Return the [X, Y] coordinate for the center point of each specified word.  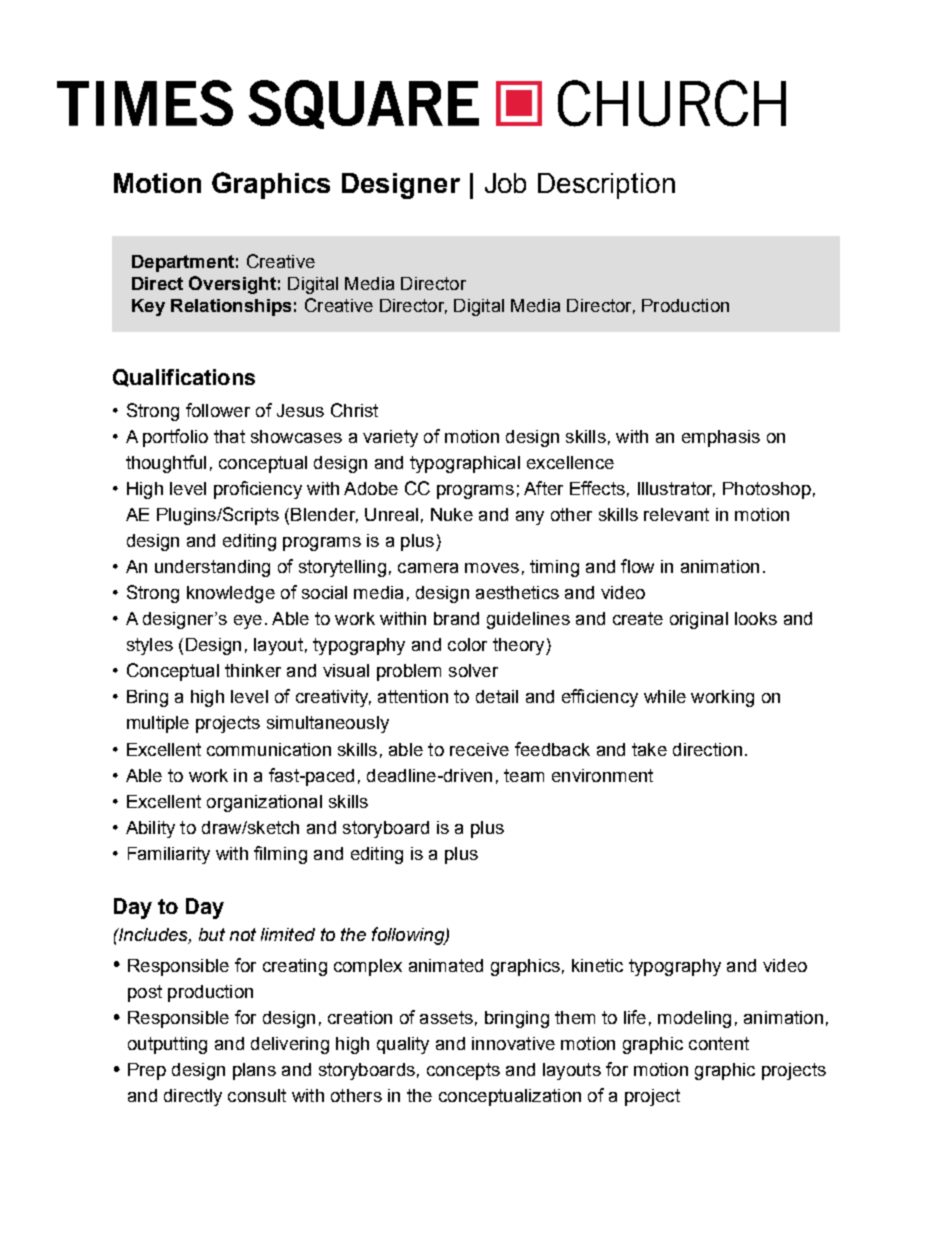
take [649, 749]
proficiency [258, 490]
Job [505, 183]
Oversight [232, 285]
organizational [264, 803]
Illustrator [676, 489]
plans [254, 1071]
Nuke [452, 514]
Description [606, 186]
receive [479, 749]
